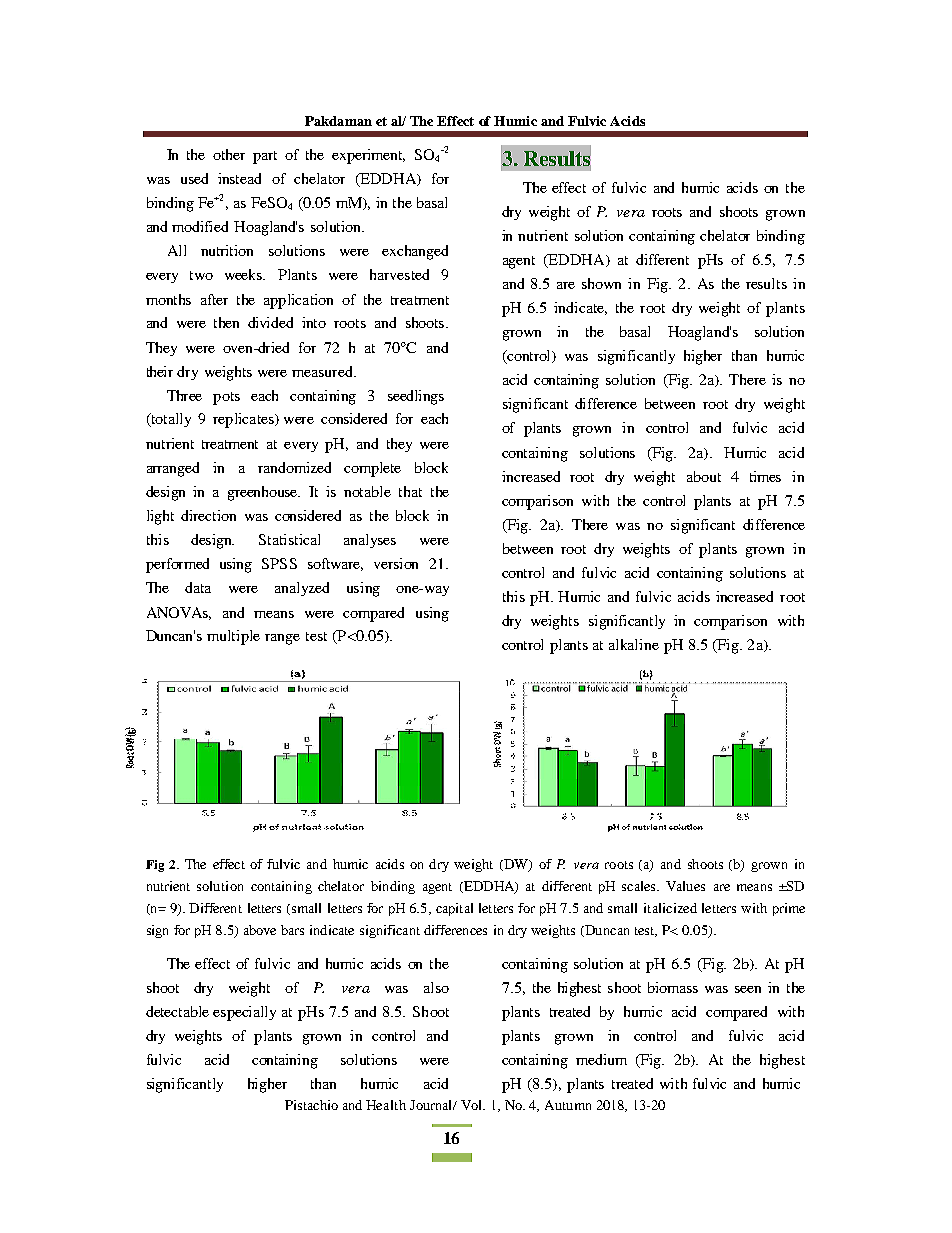 The width and height of the page is (952, 1233). I want to click on medium, so click(601, 1059).
